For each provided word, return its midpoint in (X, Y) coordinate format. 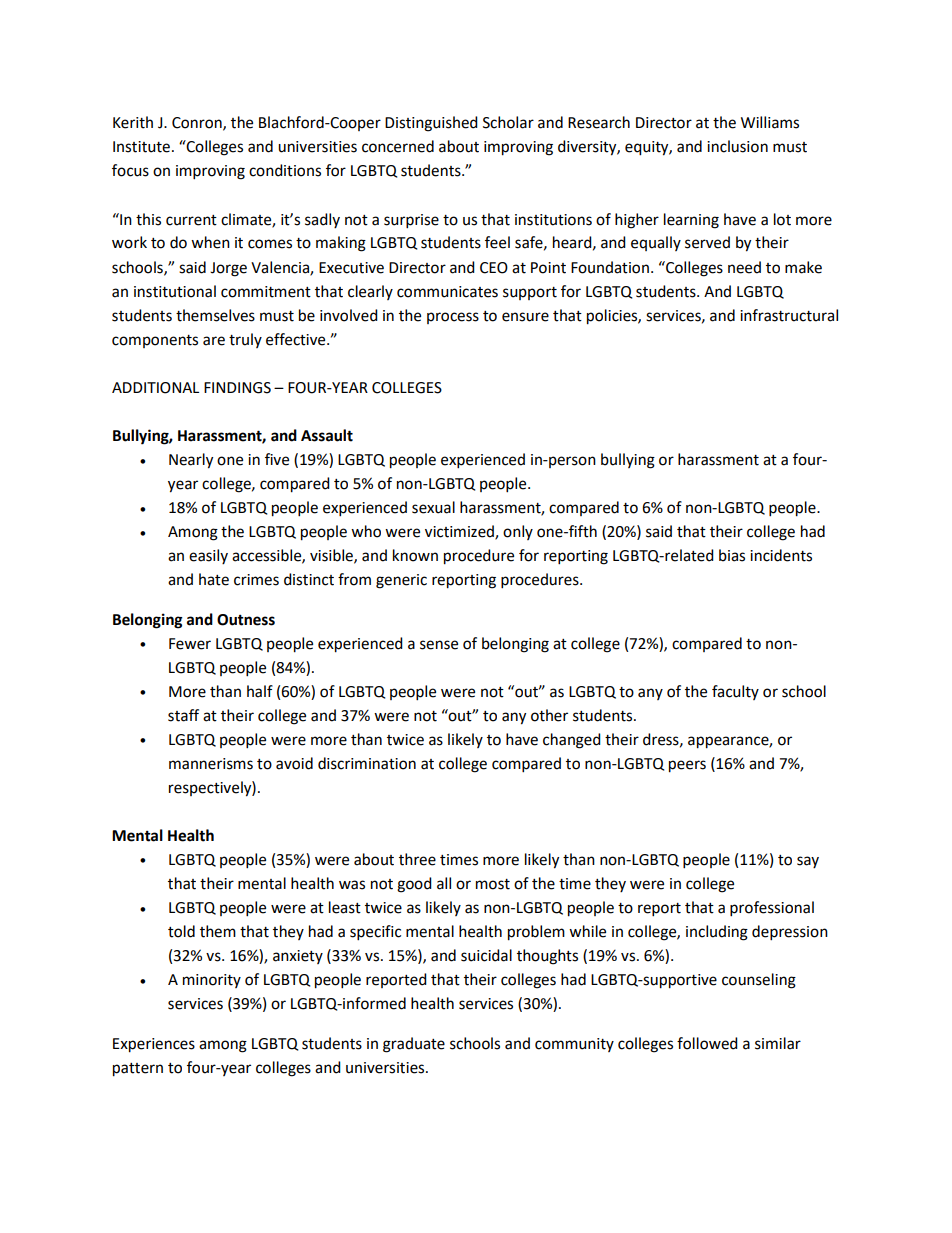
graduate (414, 1045)
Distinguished (431, 124)
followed (707, 1043)
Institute (141, 147)
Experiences (154, 1045)
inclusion (737, 146)
